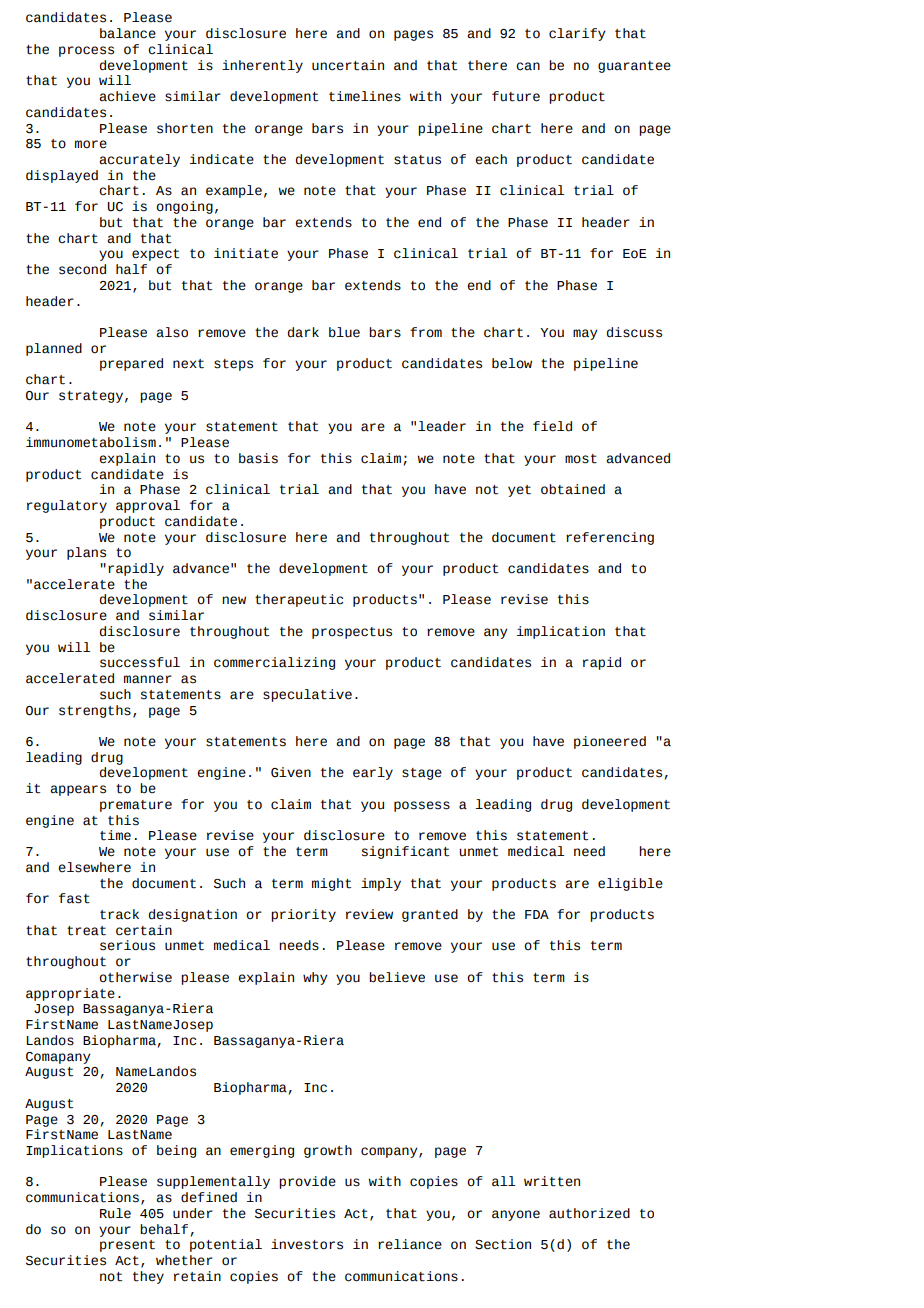 The image size is (924, 1308). What do you see at coordinates (589, 1213) in the image?
I see `authorized` at bounding box center [589, 1213].
